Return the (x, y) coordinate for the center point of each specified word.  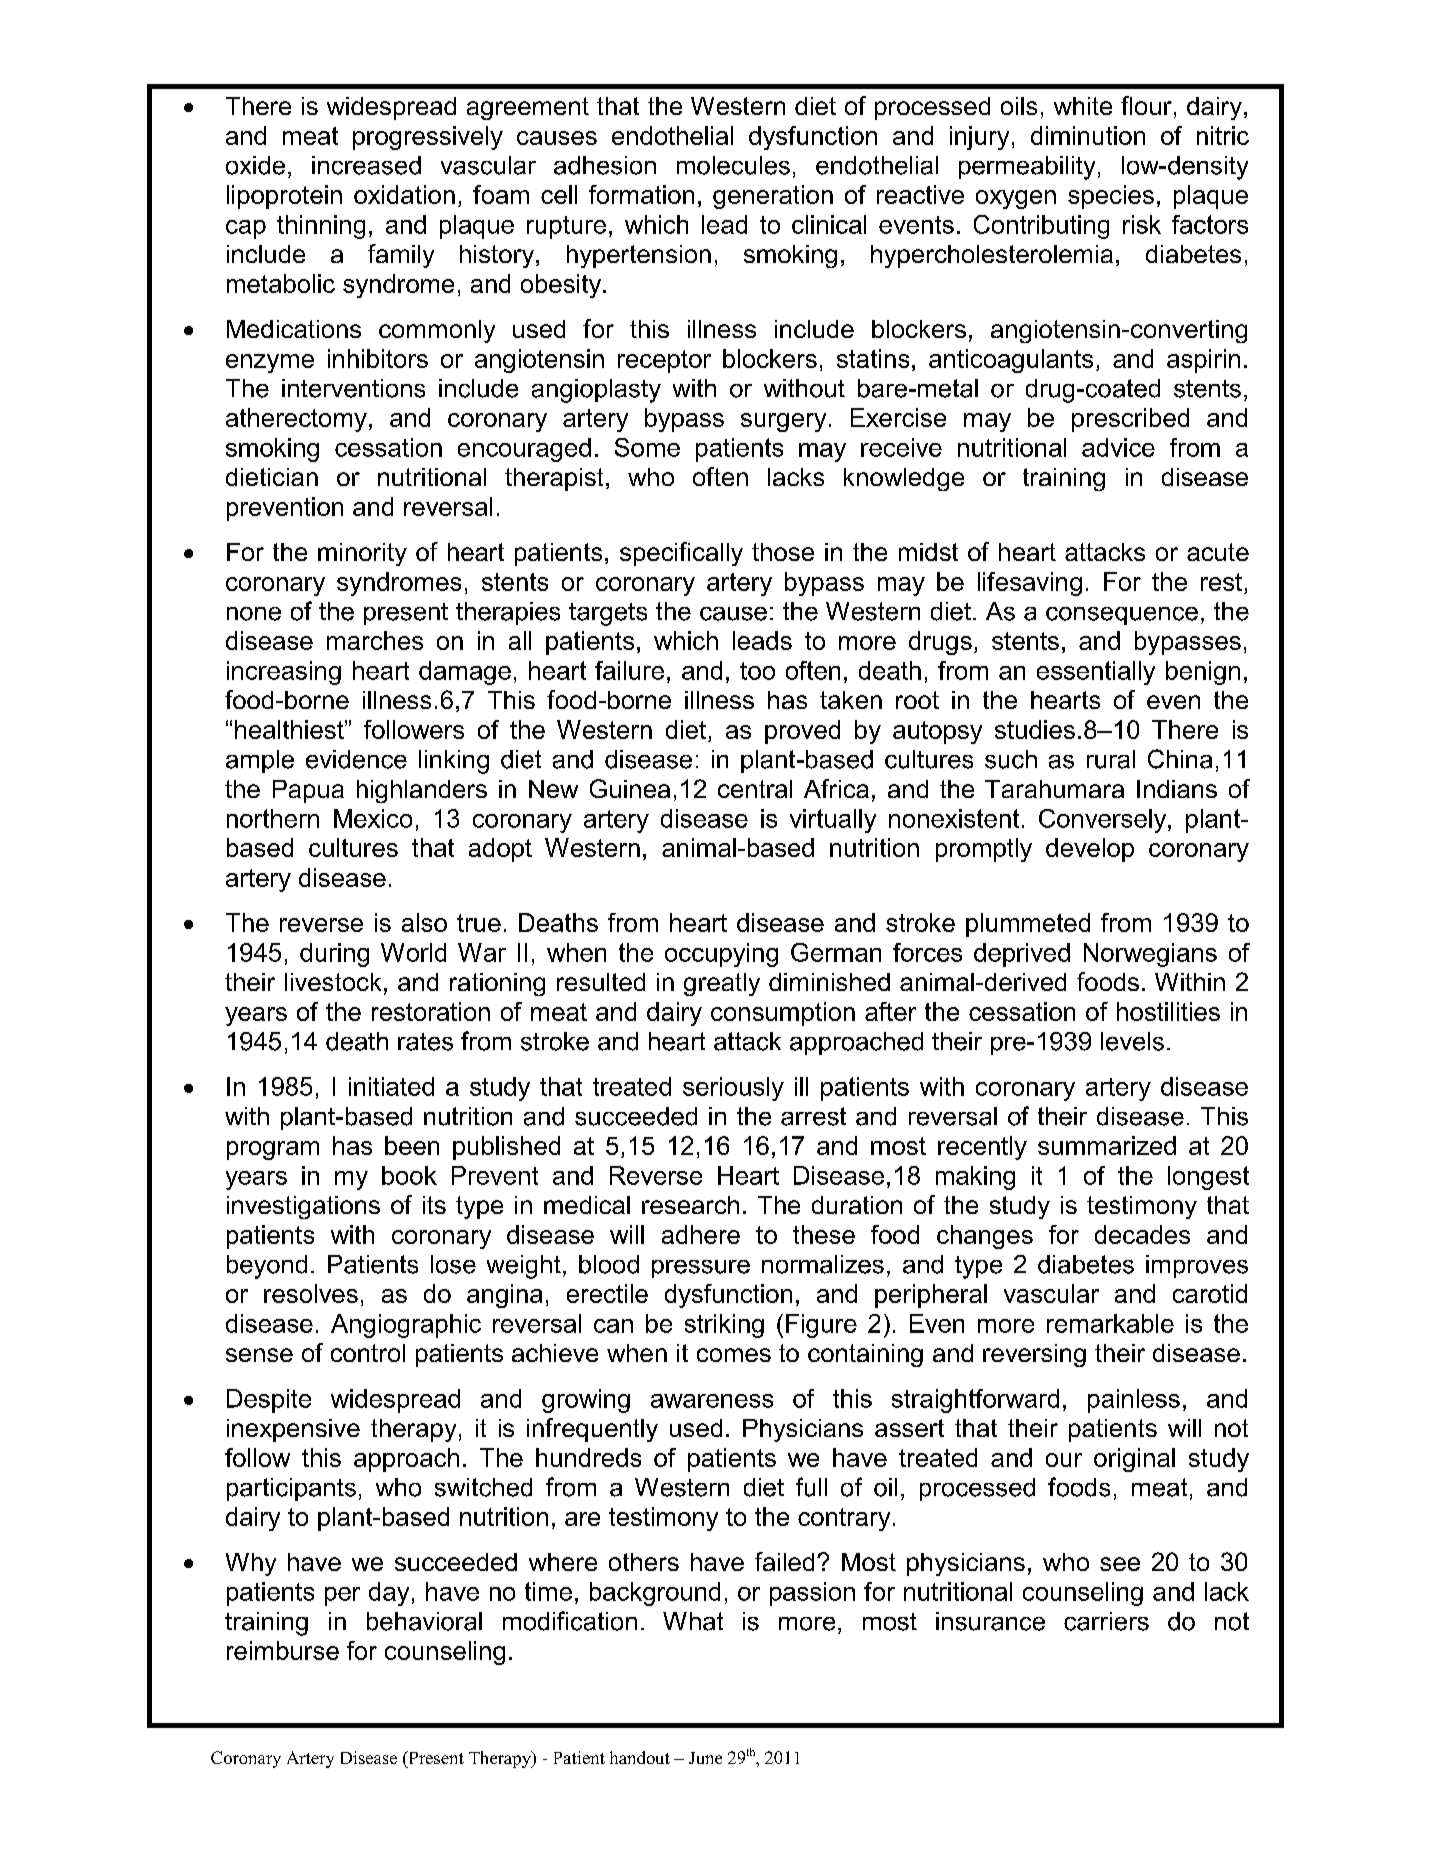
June (705, 1758)
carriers (1106, 1621)
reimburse (283, 1650)
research (690, 1205)
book (409, 1175)
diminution (1088, 135)
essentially (1096, 673)
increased (366, 165)
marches (375, 640)
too (757, 671)
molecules (733, 165)
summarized (1107, 1145)
